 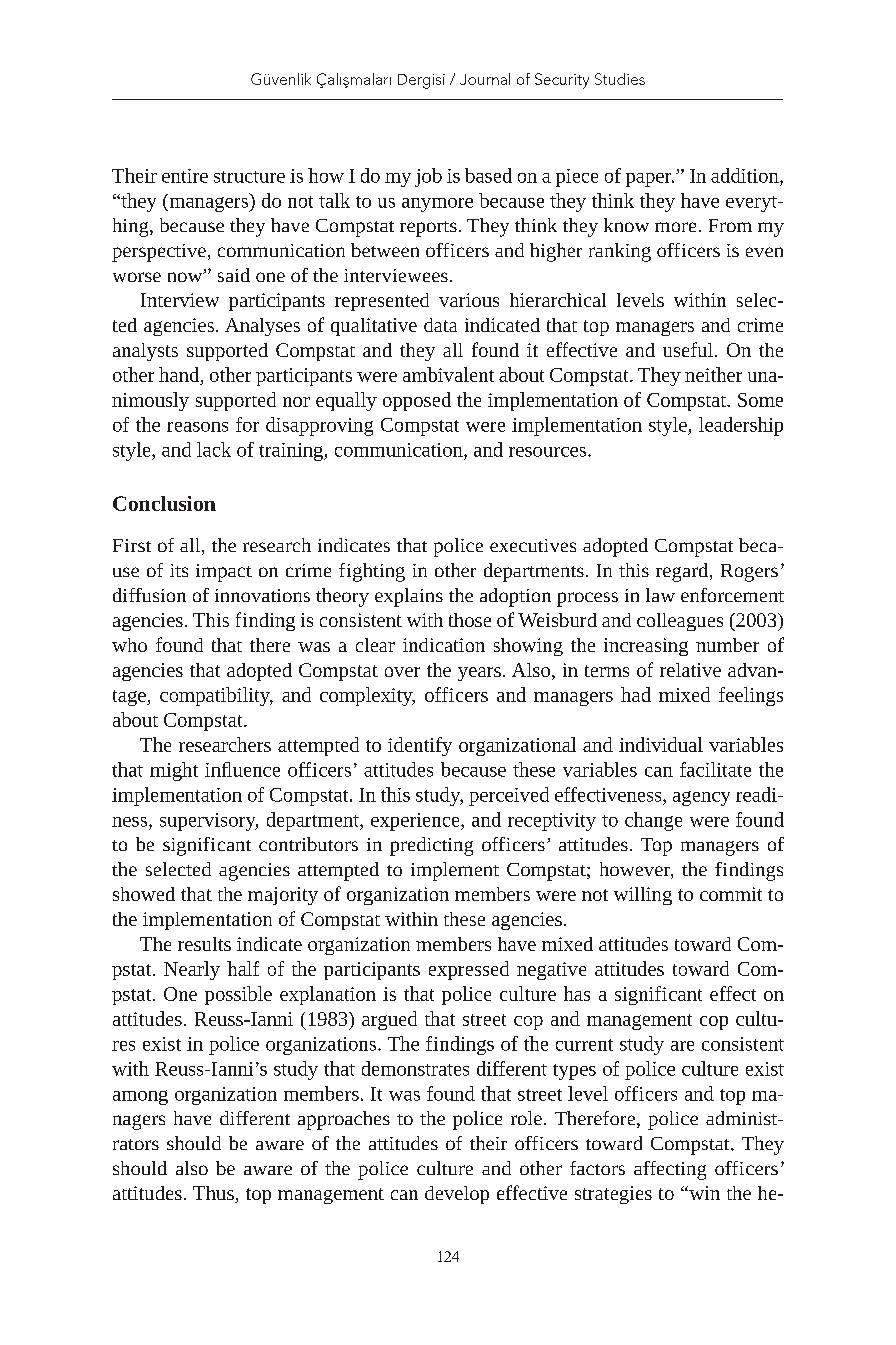 What do you see at coordinates (149, 595) in the image?
I see `diffusion` at bounding box center [149, 595].
